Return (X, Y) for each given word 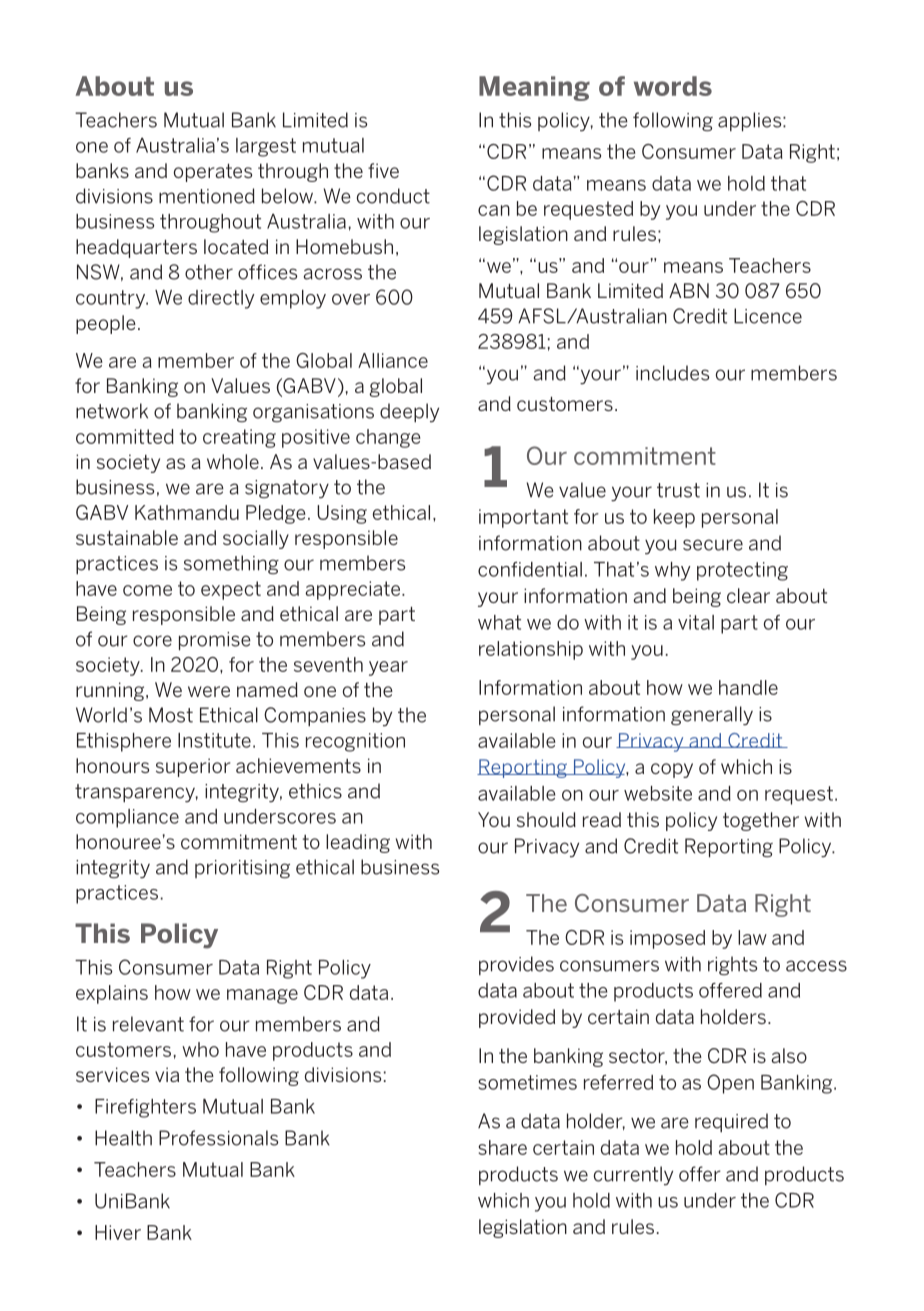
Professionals (218, 1138)
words (673, 86)
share (502, 1147)
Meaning (534, 88)
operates (213, 173)
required (731, 1122)
